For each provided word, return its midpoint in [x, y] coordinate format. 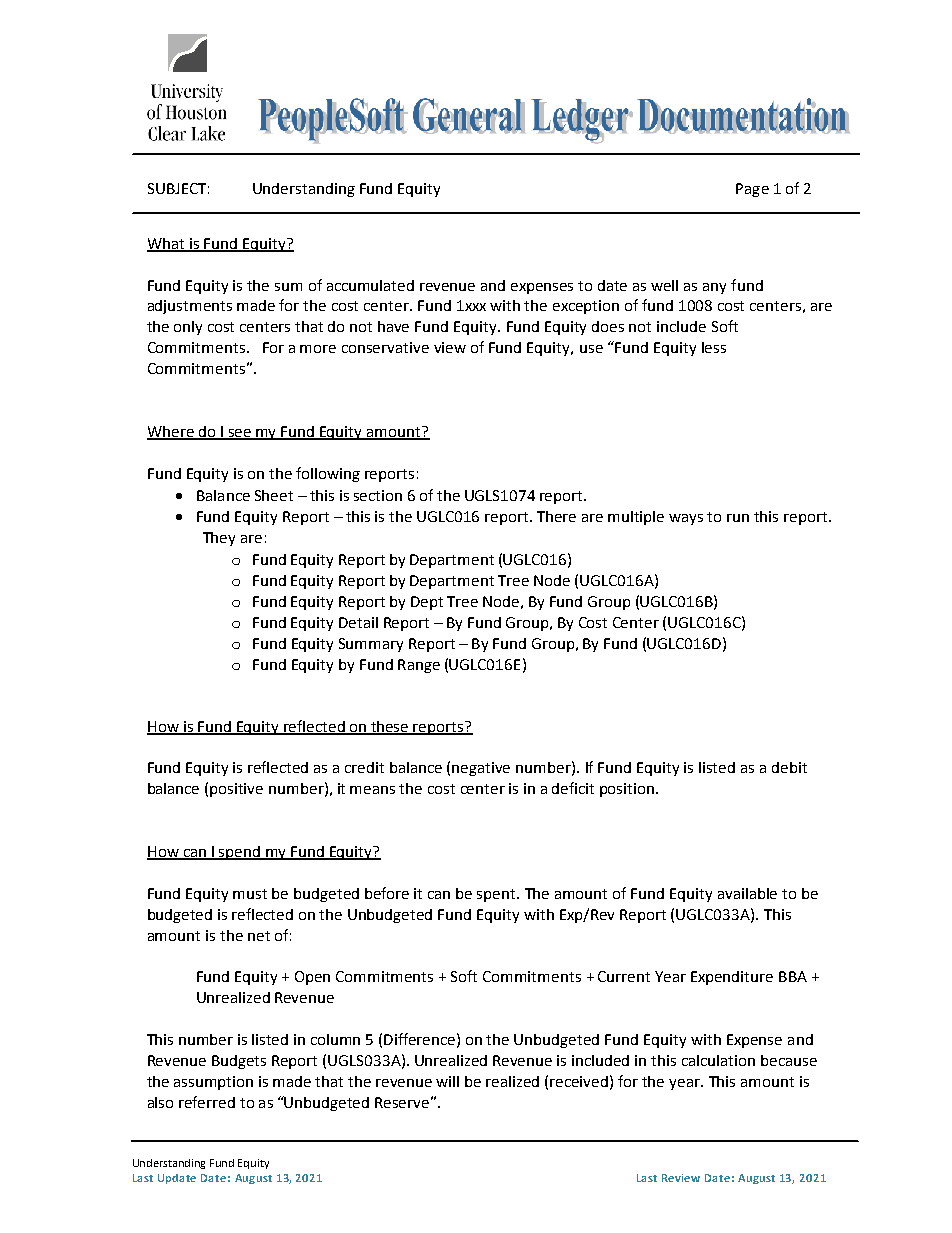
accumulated [370, 285]
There [556, 516]
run [738, 518]
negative [481, 769]
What [167, 244]
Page [752, 190]
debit [789, 767]
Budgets [239, 1062]
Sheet [274, 495]
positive [236, 790]
